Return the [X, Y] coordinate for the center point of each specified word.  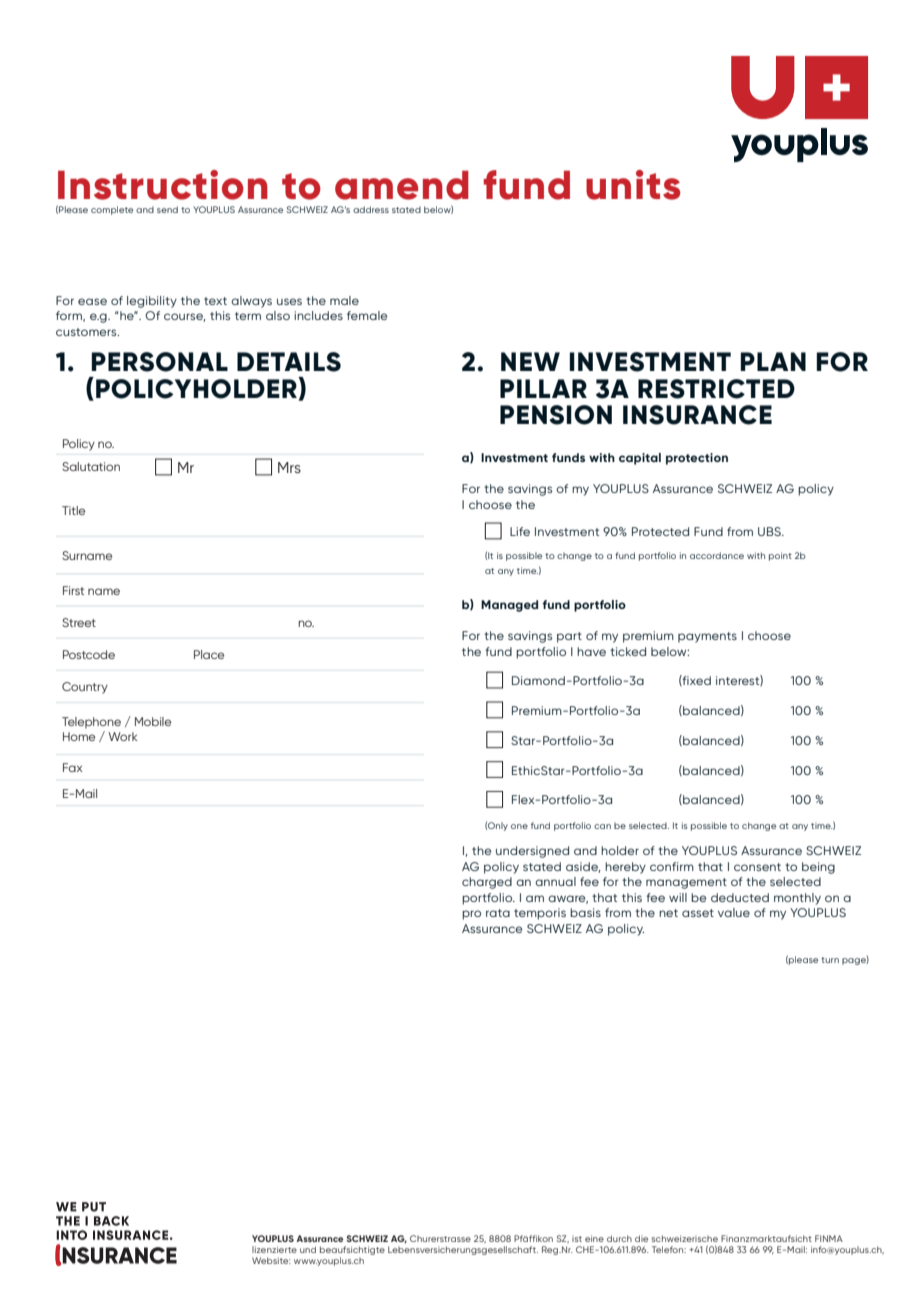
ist [577, 1238]
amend [402, 185]
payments [707, 637]
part [569, 637]
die [641, 1238]
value [734, 912]
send [167, 209]
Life [520, 531]
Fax [72, 767]
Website [271, 1260]
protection [697, 459]
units [633, 185]
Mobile [153, 721]
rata [498, 913]
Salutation [91, 466]
